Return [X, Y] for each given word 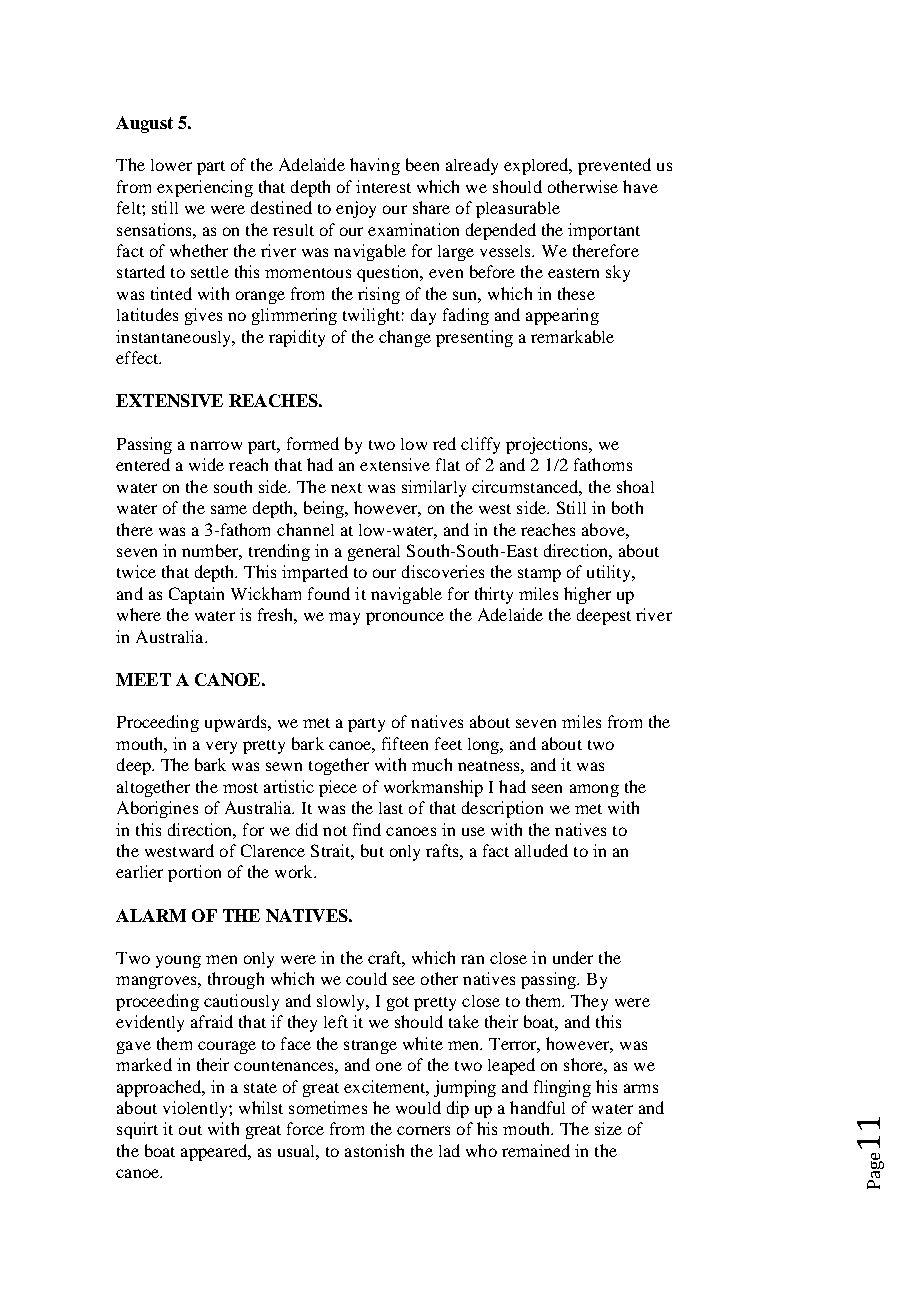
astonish [374, 1150]
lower [171, 165]
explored [537, 166]
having [375, 166]
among [594, 790]
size [608, 1128]
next [346, 488]
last [391, 808]
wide [206, 464]
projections [548, 445]
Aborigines [157, 809]
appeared [215, 1152]
